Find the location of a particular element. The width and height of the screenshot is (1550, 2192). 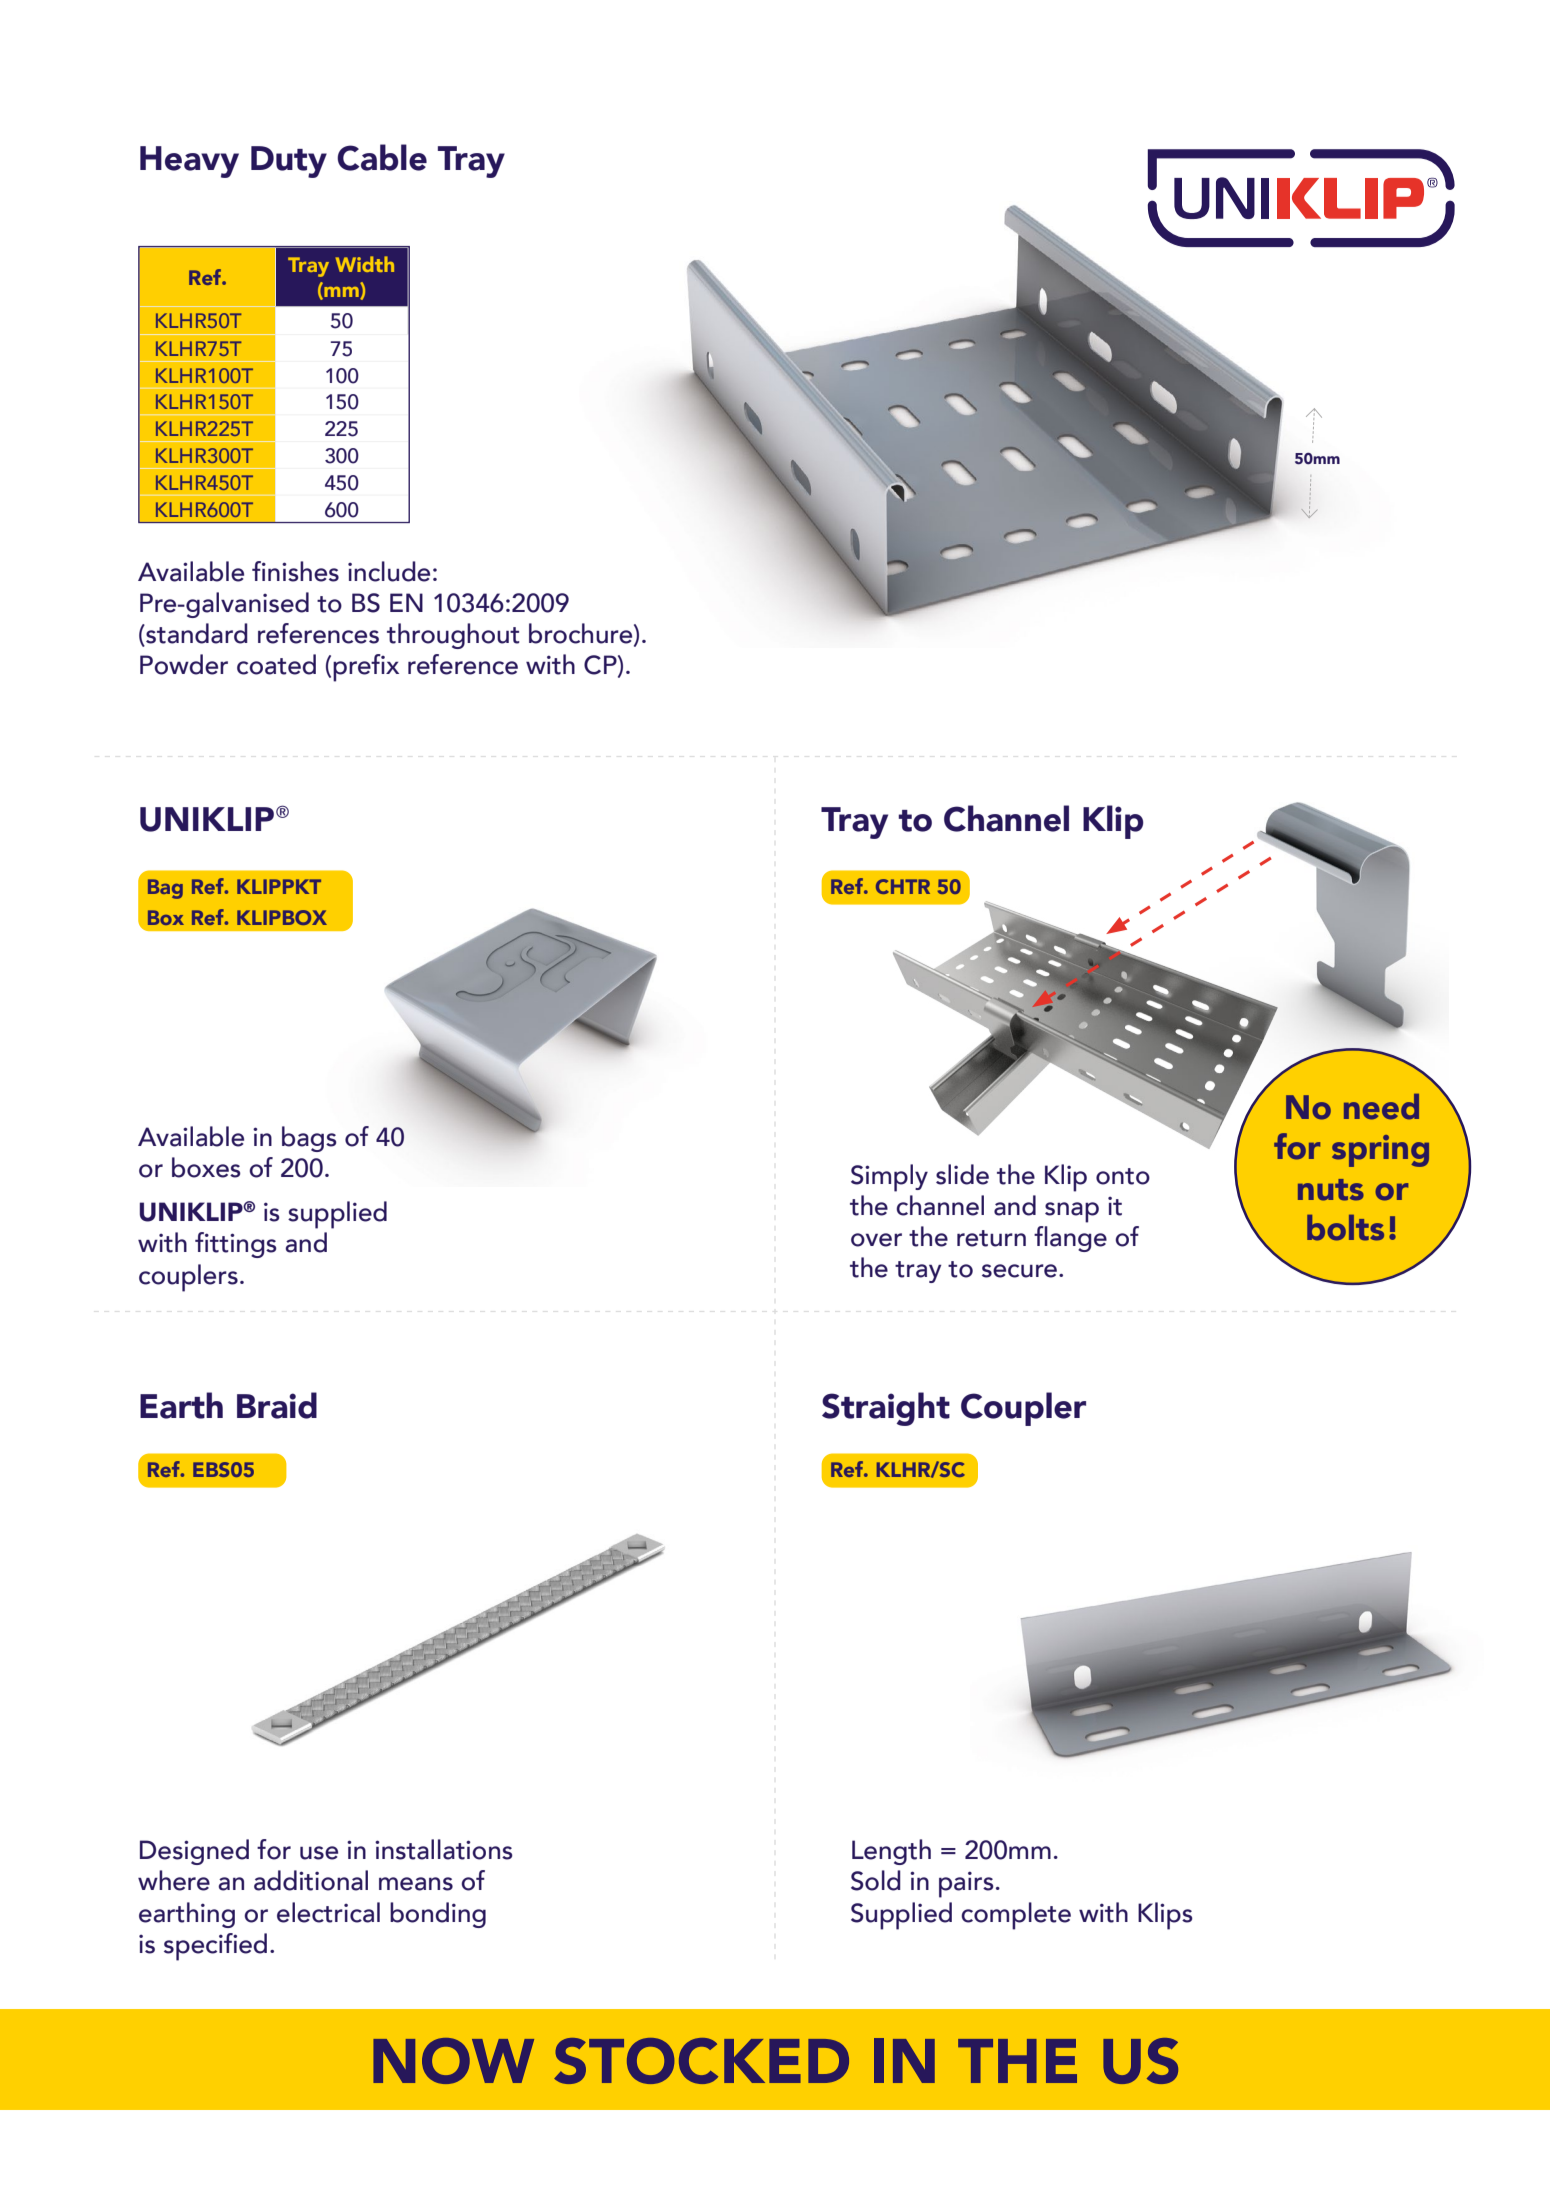

Duty is located at coordinates (289, 162).
